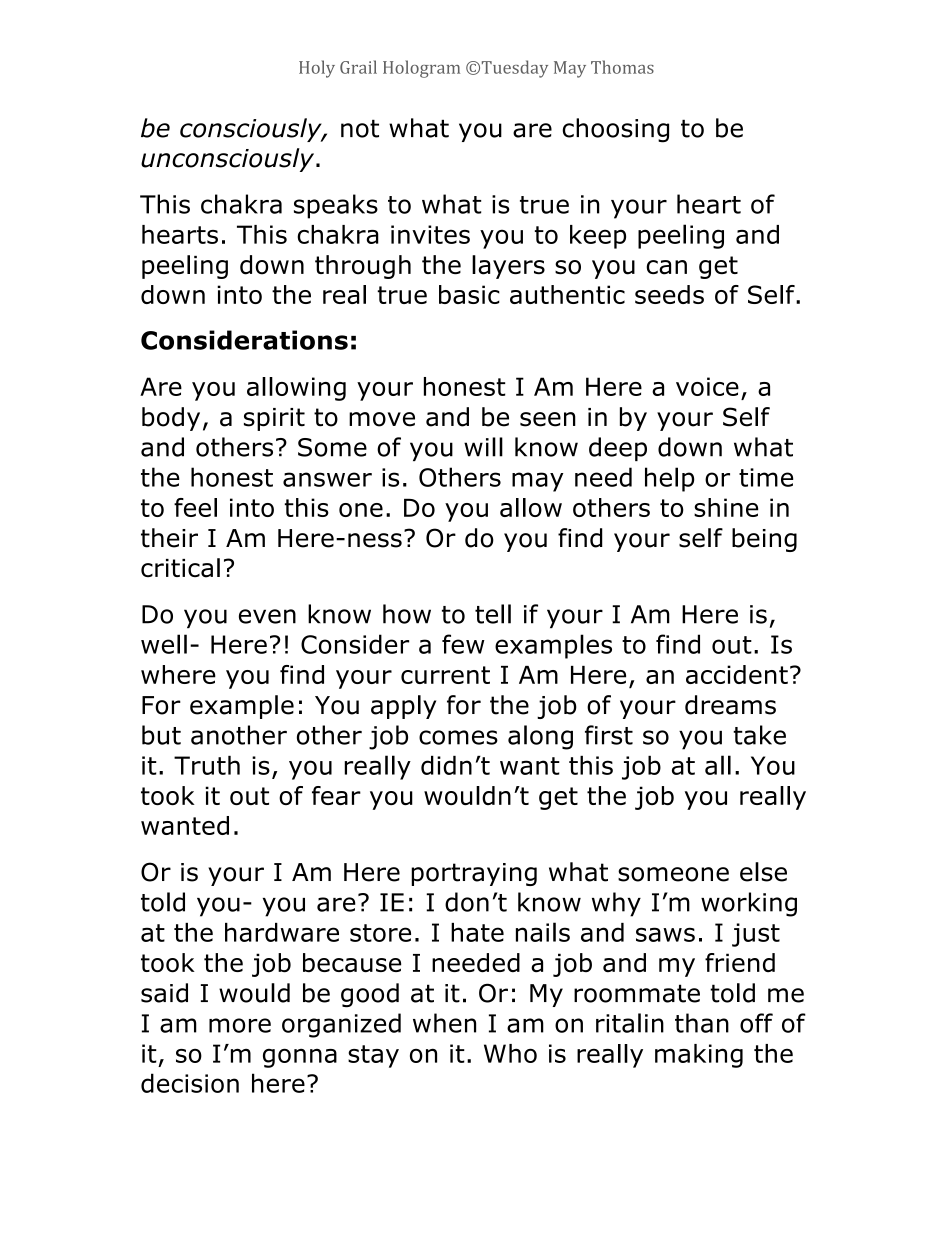 Image resolution: width=952 pixels, height=1233 pixels. What do you see at coordinates (274, 419) in the screenshot?
I see `spirit` at bounding box center [274, 419].
